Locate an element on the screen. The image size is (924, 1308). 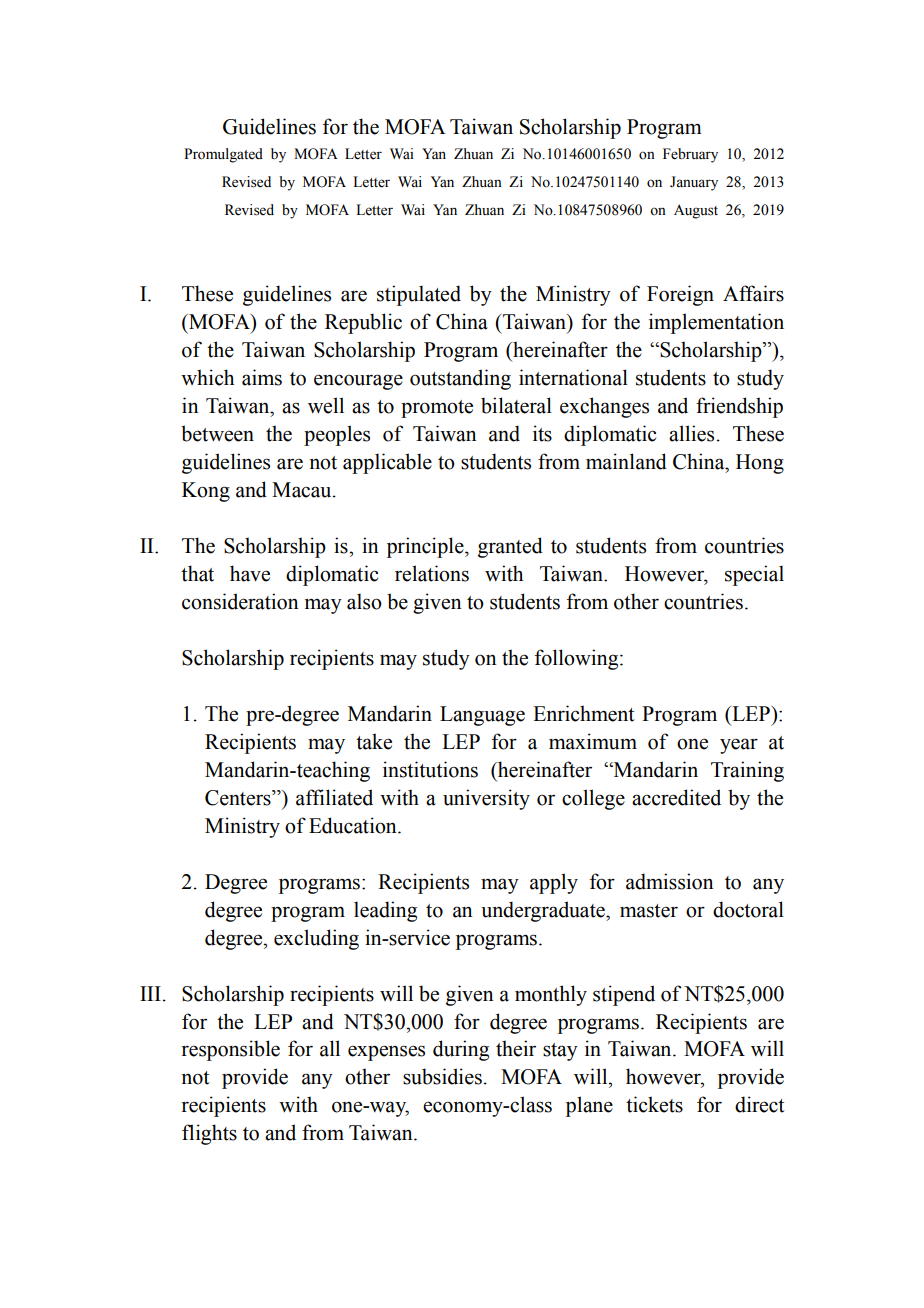
outstanding is located at coordinates (460, 379).
